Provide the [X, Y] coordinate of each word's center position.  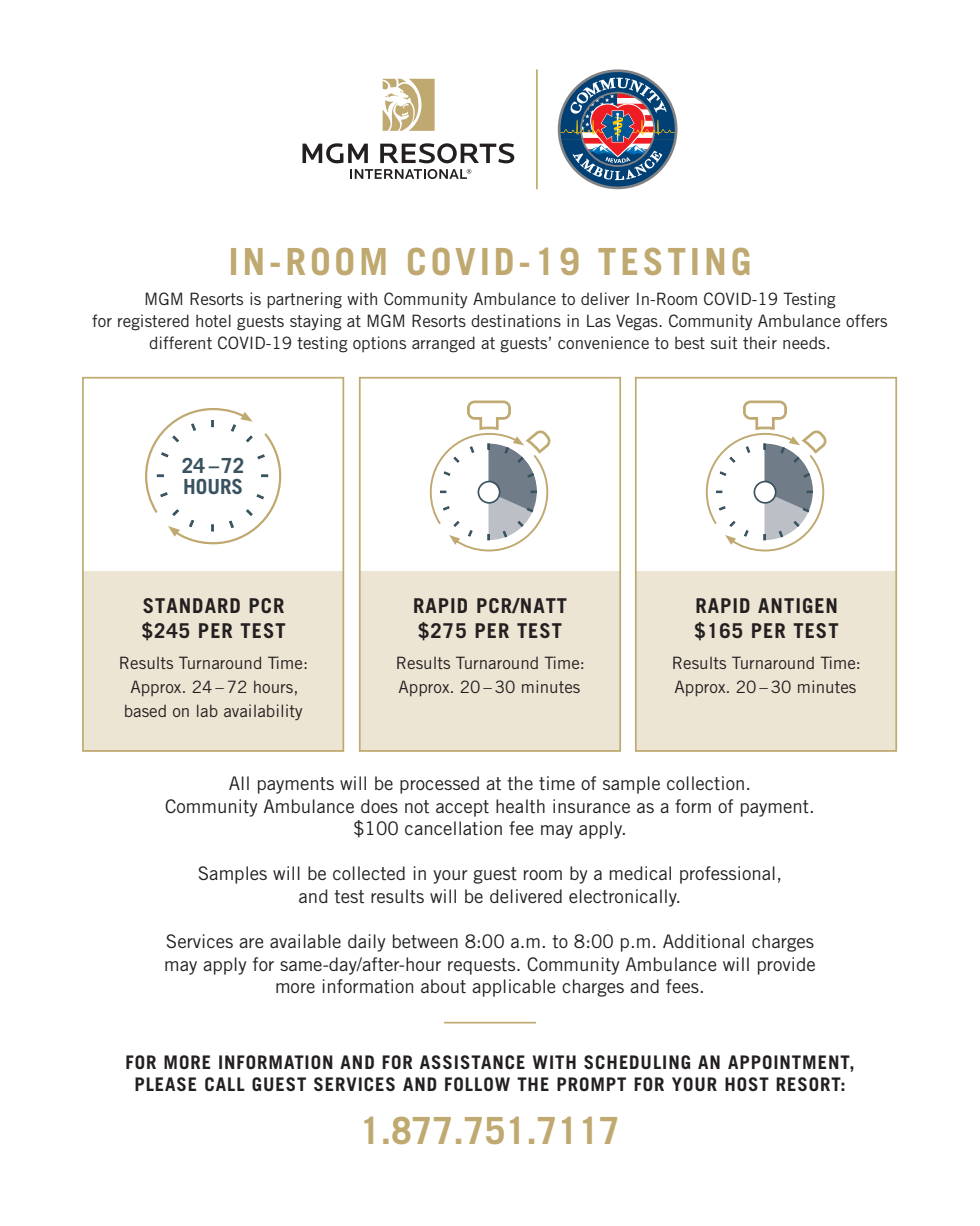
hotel [213, 320]
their [760, 342]
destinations [516, 320]
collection [705, 783]
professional [727, 875]
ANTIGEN [797, 605]
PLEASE [165, 1084]
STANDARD [191, 605]
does [379, 806]
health [520, 806]
